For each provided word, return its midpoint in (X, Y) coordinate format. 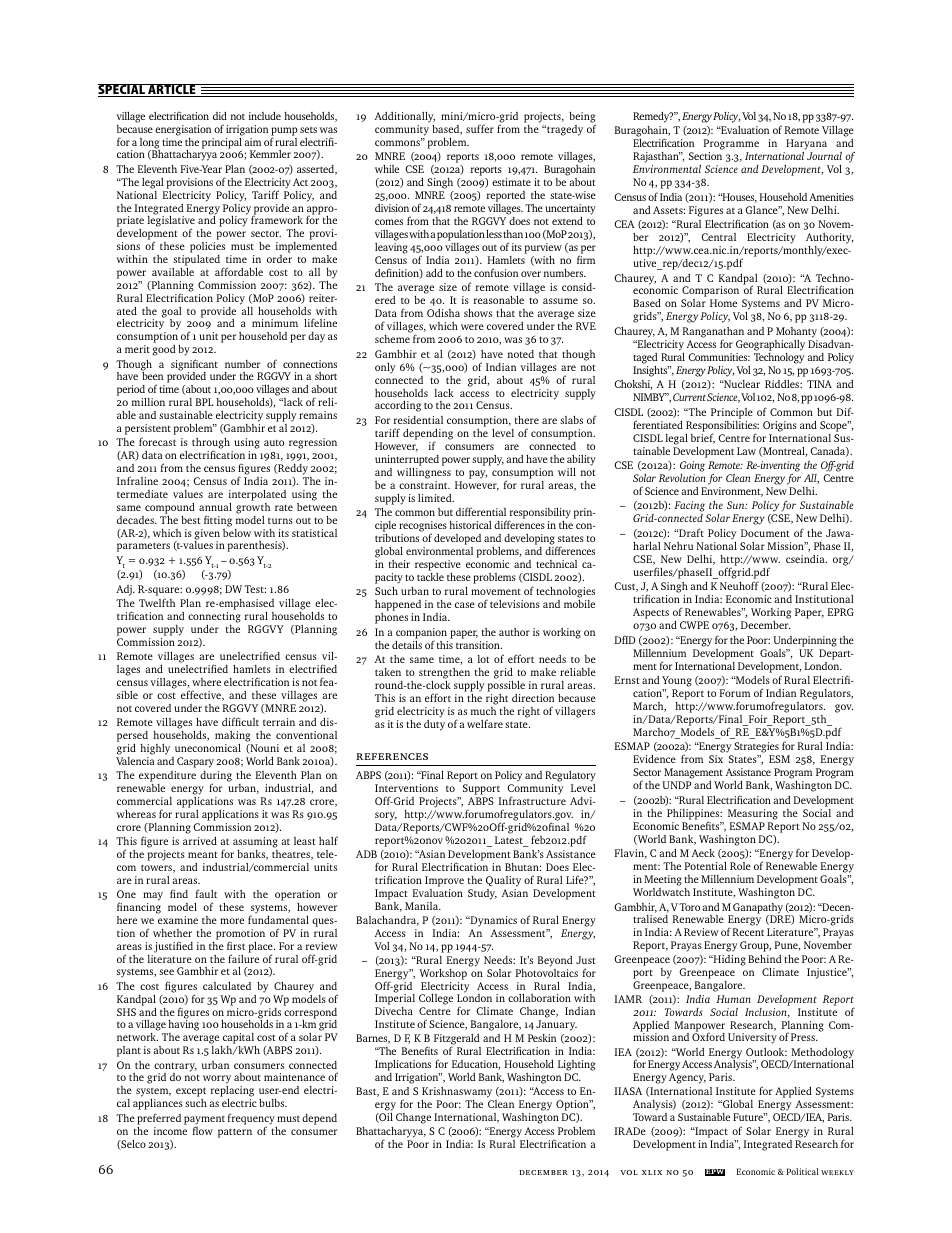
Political (803, 1171)
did (220, 115)
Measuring (753, 814)
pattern (235, 1133)
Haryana (805, 146)
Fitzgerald (457, 1041)
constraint (424, 485)
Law (746, 451)
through (212, 445)
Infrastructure (532, 800)
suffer (480, 128)
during (216, 778)
